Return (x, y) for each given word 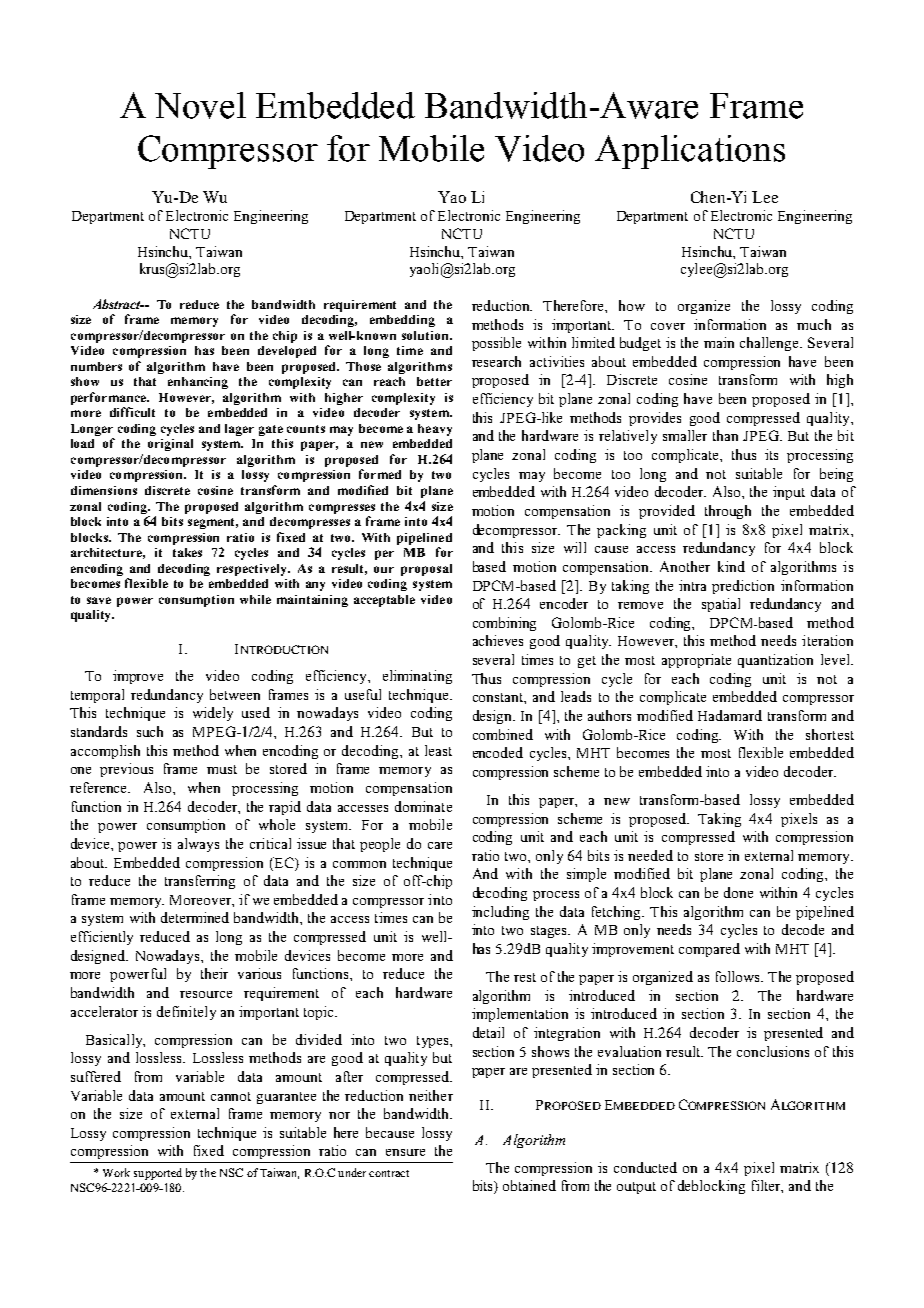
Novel (200, 105)
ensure (405, 1152)
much (814, 324)
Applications (690, 152)
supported (158, 1174)
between (235, 694)
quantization (775, 661)
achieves (498, 640)
